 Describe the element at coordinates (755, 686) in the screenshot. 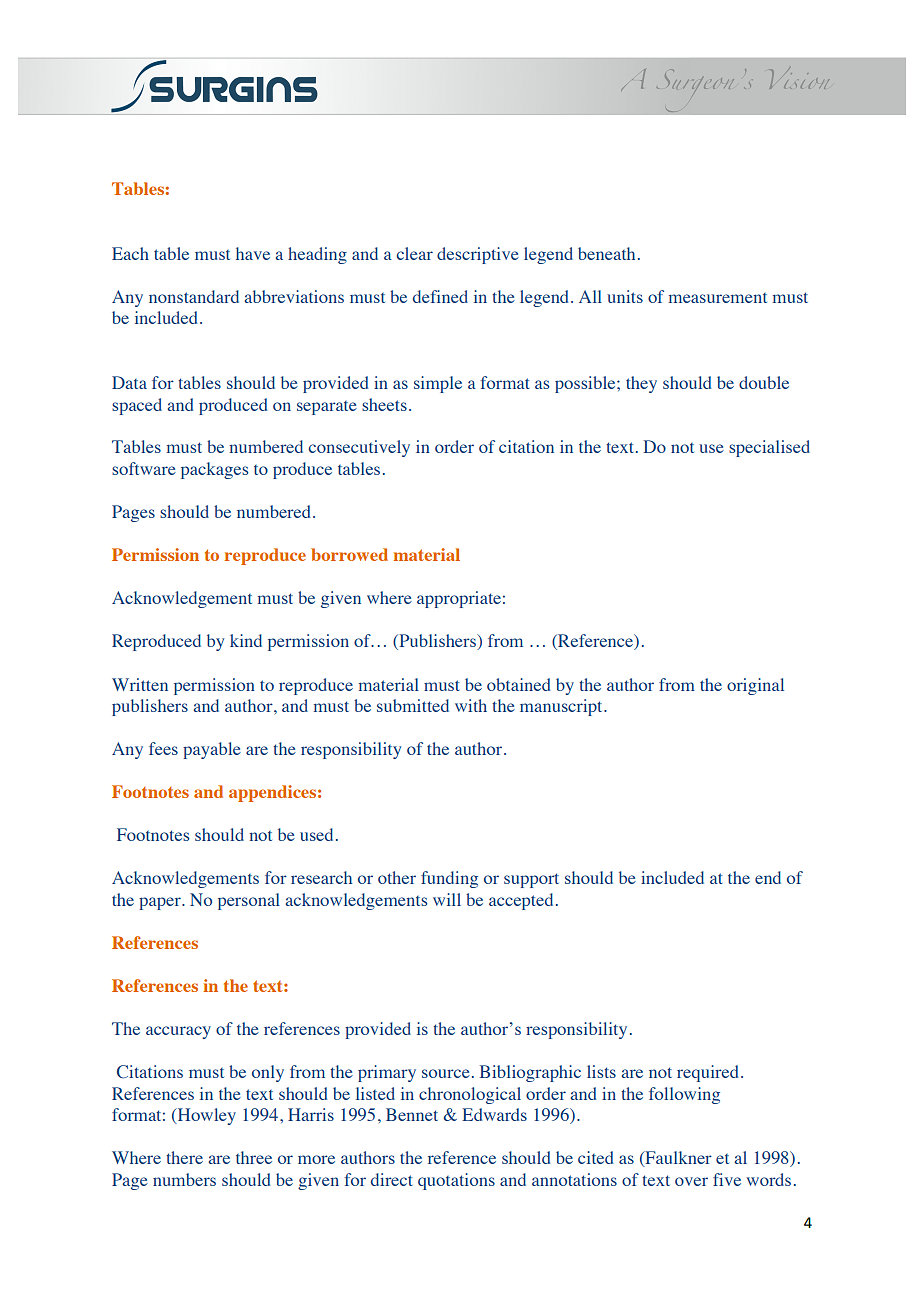

I see `original` at that location.
